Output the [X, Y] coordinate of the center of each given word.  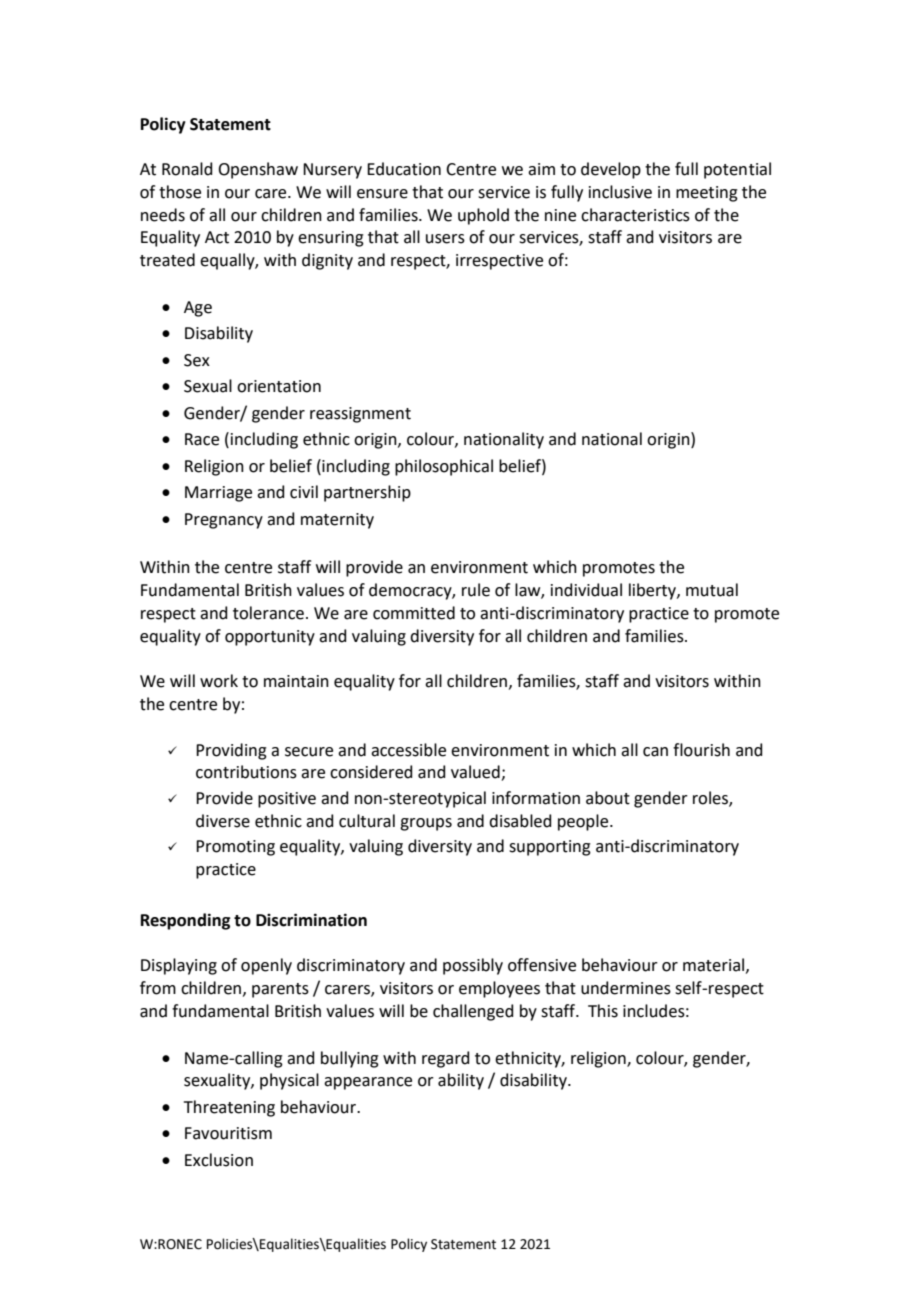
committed [414, 613]
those [180, 192]
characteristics [635, 215]
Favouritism [228, 1133]
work [219, 681]
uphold [483, 216]
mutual [712, 590]
